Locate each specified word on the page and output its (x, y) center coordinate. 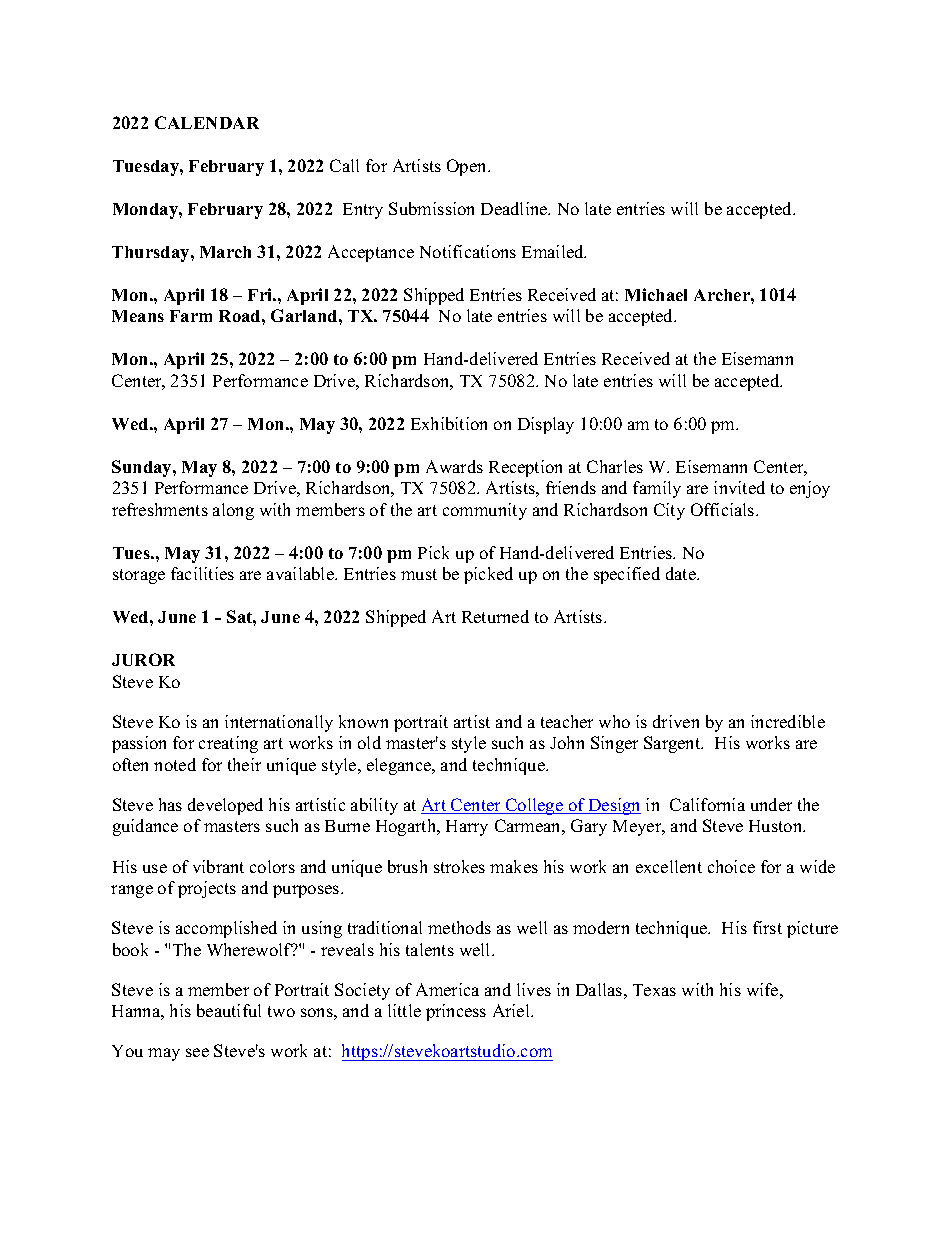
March (225, 252)
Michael (656, 294)
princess (456, 1012)
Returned (495, 616)
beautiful (229, 1010)
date (682, 573)
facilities (202, 573)
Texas (654, 990)
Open (468, 167)
